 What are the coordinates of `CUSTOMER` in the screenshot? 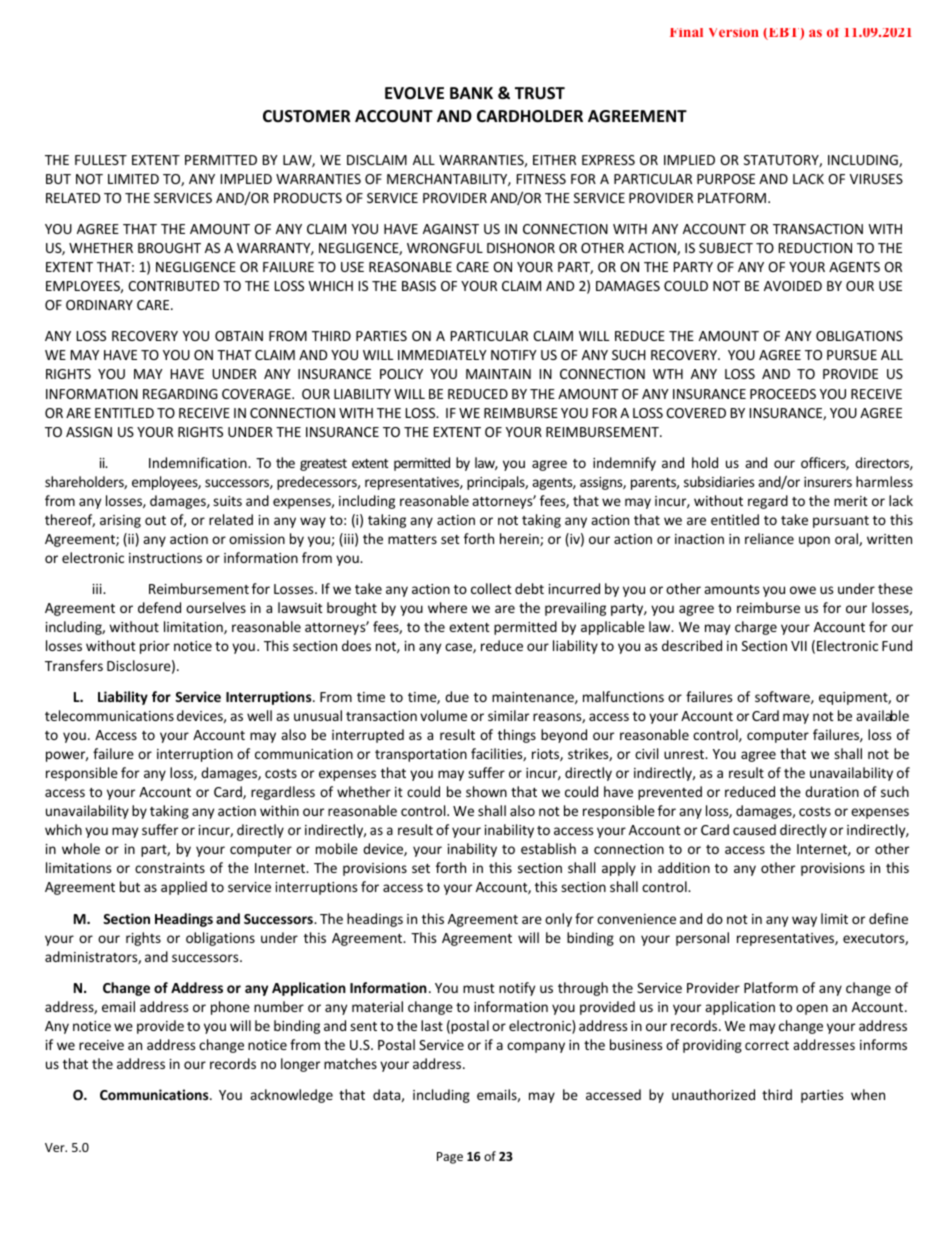 It's located at (307, 116).
